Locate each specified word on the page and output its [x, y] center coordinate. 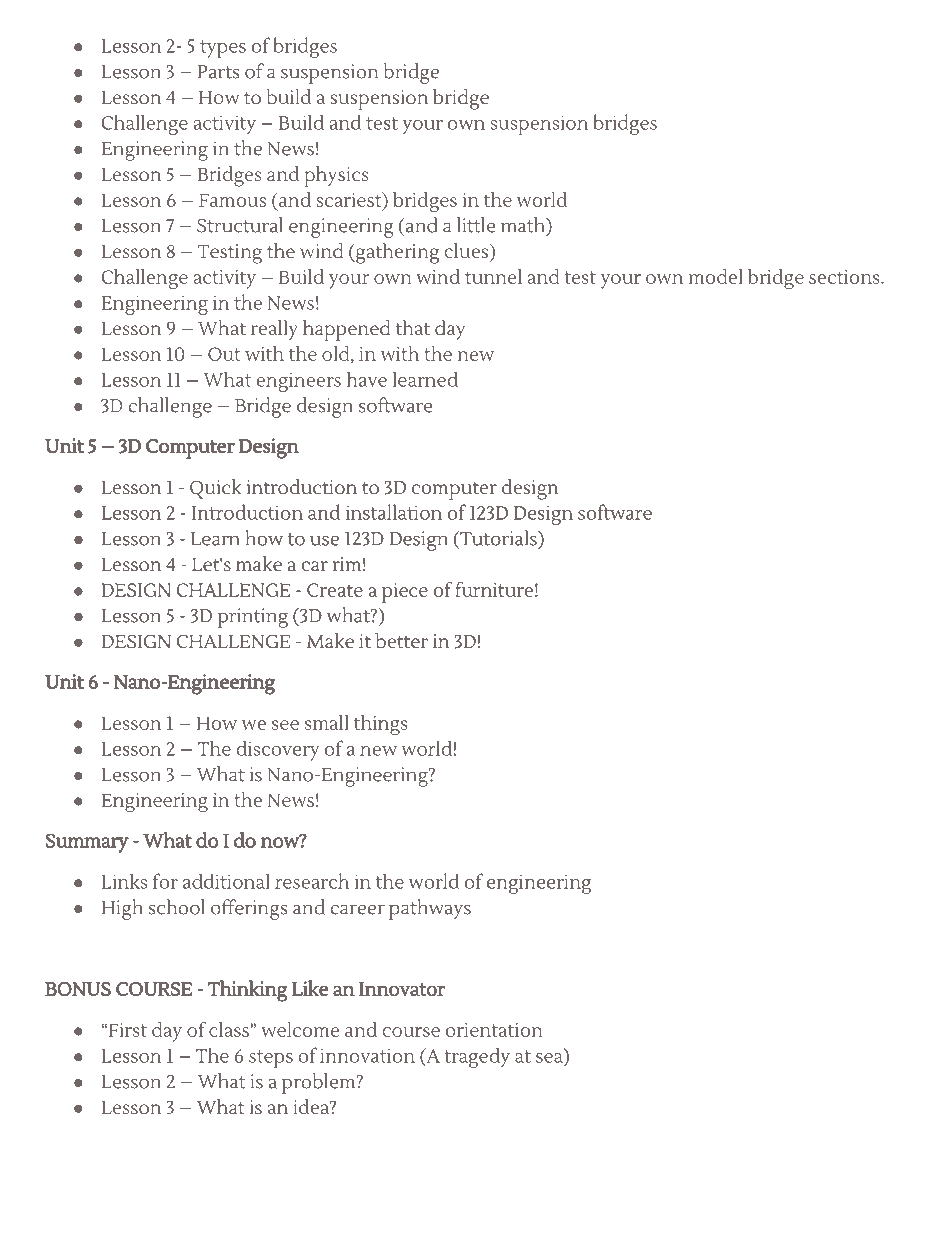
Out [224, 354]
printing [252, 618]
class [230, 1029]
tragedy [477, 1057]
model [715, 276]
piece [405, 593]
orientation [494, 1030]
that [413, 327]
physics [336, 176]
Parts [218, 72]
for [165, 881]
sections [845, 277]
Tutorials [498, 538]
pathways [430, 909]
